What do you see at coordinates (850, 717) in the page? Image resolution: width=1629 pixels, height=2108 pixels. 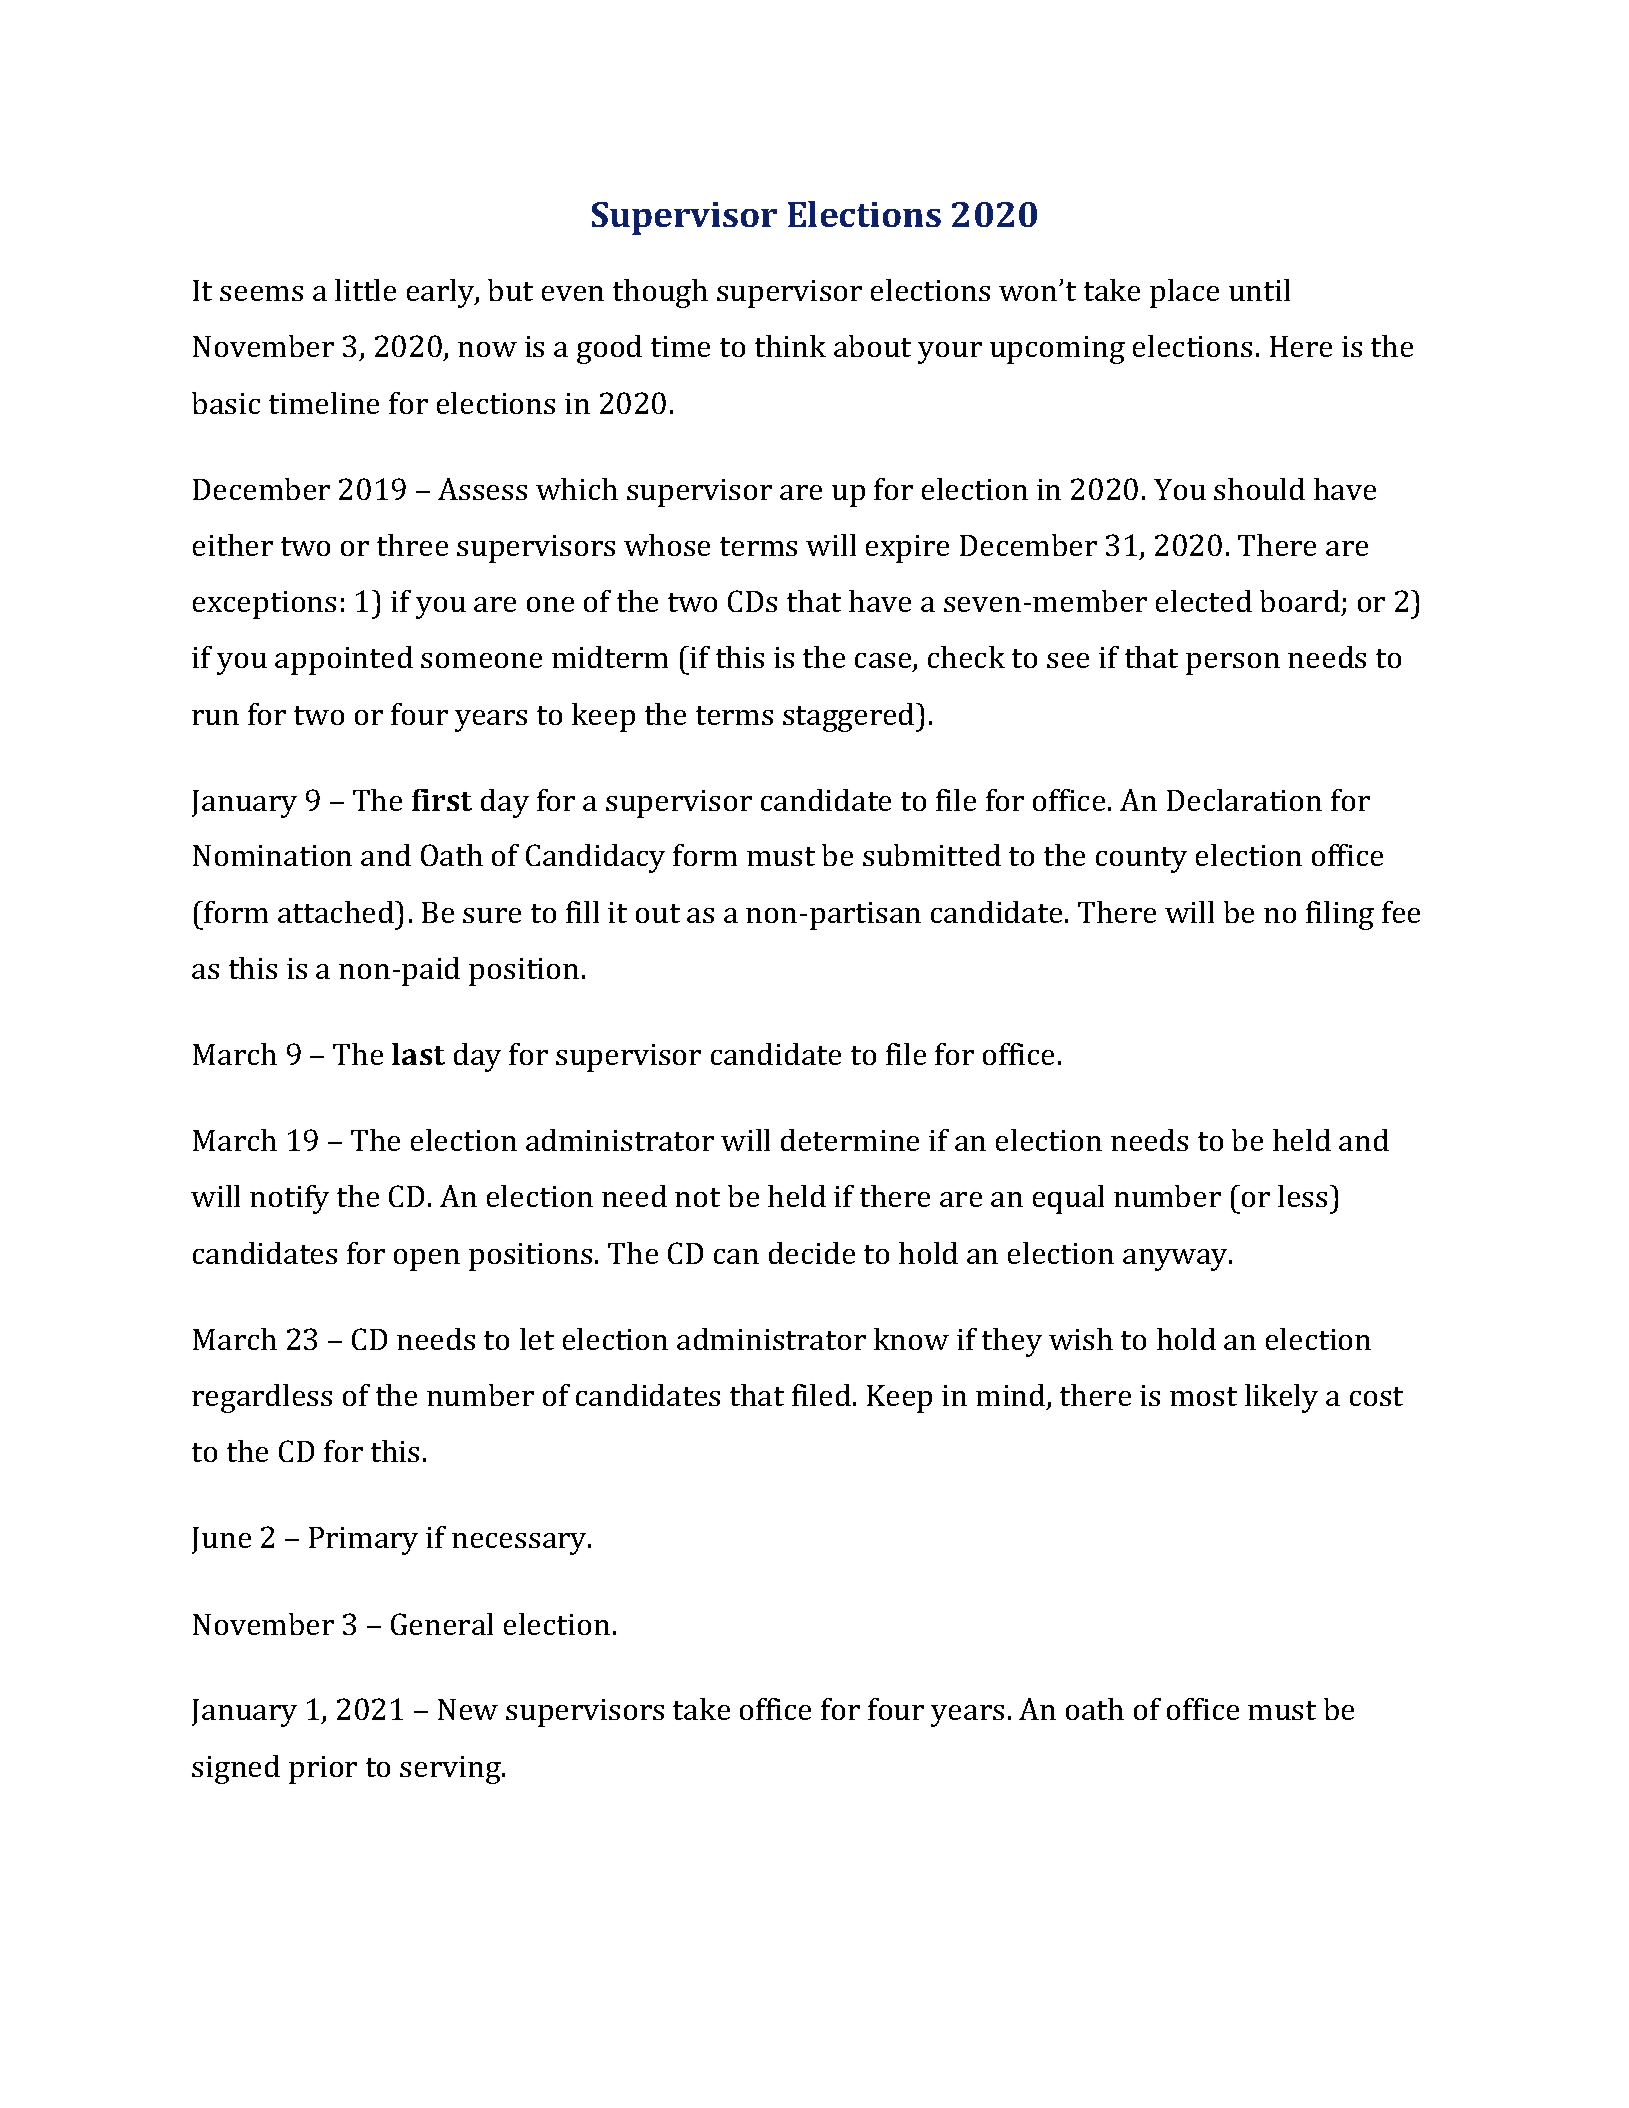 I see `staggered` at bounding box center [850, 717].
